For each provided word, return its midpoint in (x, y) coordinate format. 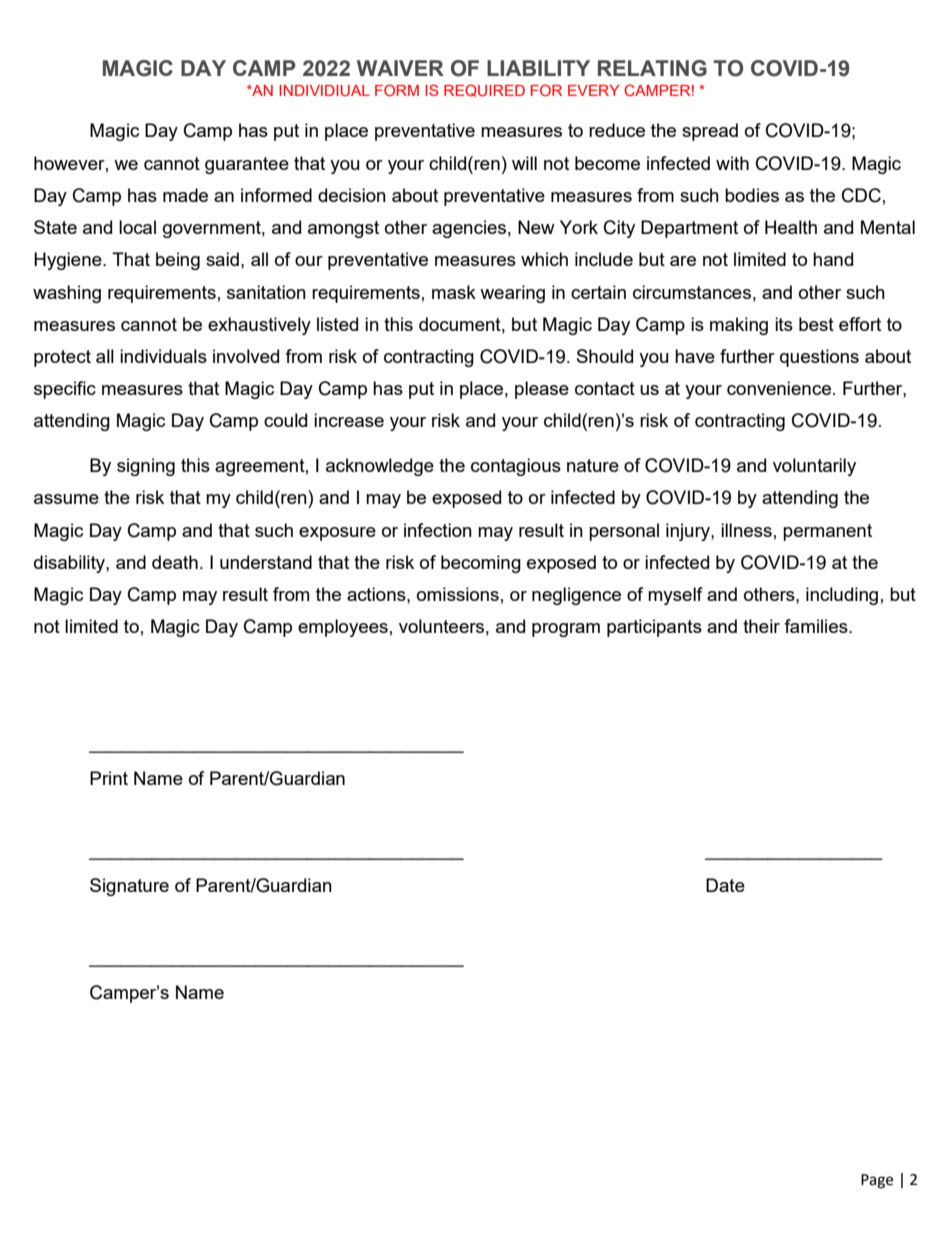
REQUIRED (484, 90)
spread (710, 132)
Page (877, 1181)
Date (725, 885)
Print (109, 778)
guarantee (247, 165)
